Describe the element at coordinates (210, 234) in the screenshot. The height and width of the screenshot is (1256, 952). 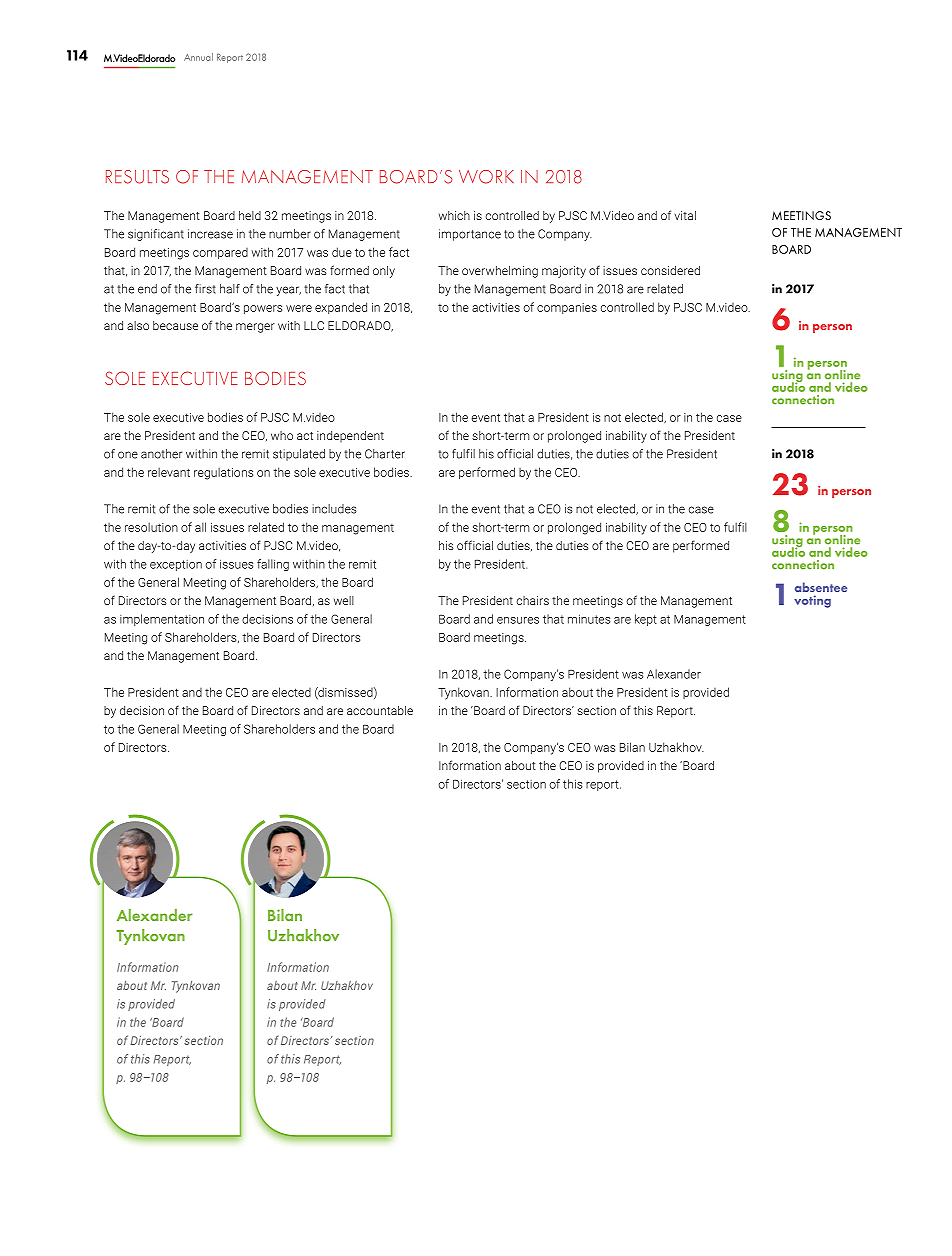
I see `increase` at that location.
